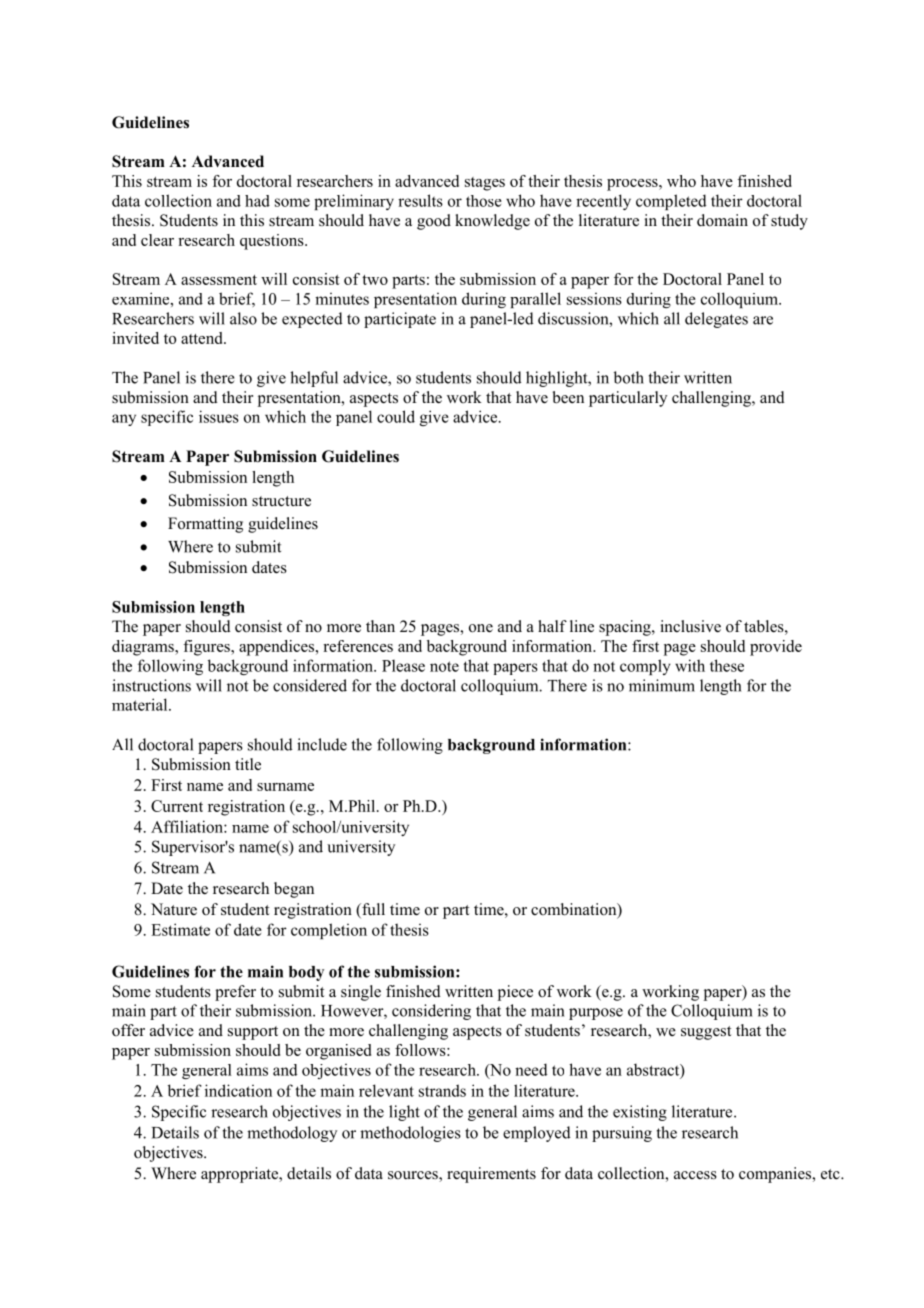 Image resolution: width=924 pixels, height=1308 pixels. Describe the element at coordinates (257, 201) in the document. I see `had` at that location.
